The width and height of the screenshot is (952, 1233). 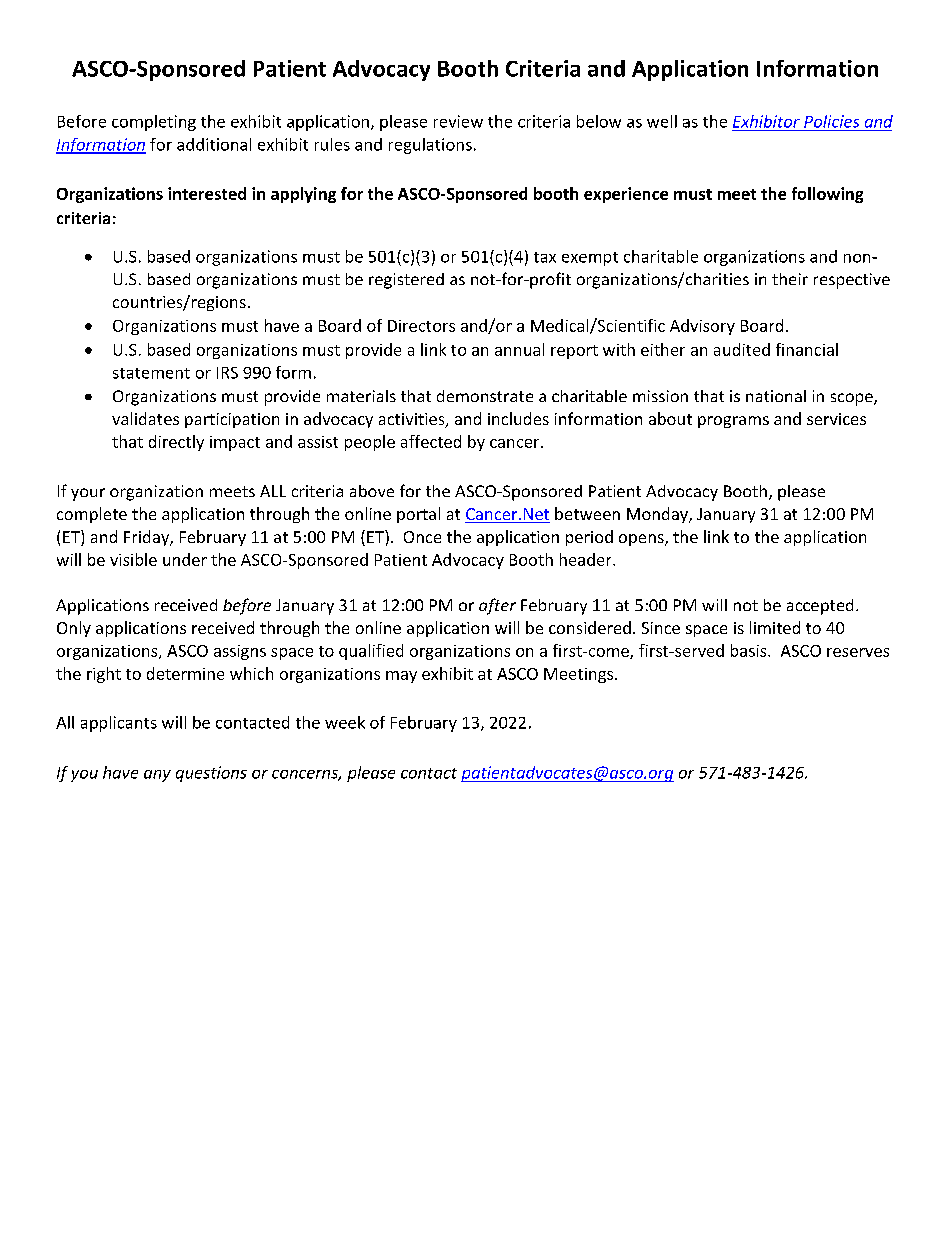 What do you see at coordinates (176, 443) in the screenshot?
I see `directly` at bounding box center [176, 443].
